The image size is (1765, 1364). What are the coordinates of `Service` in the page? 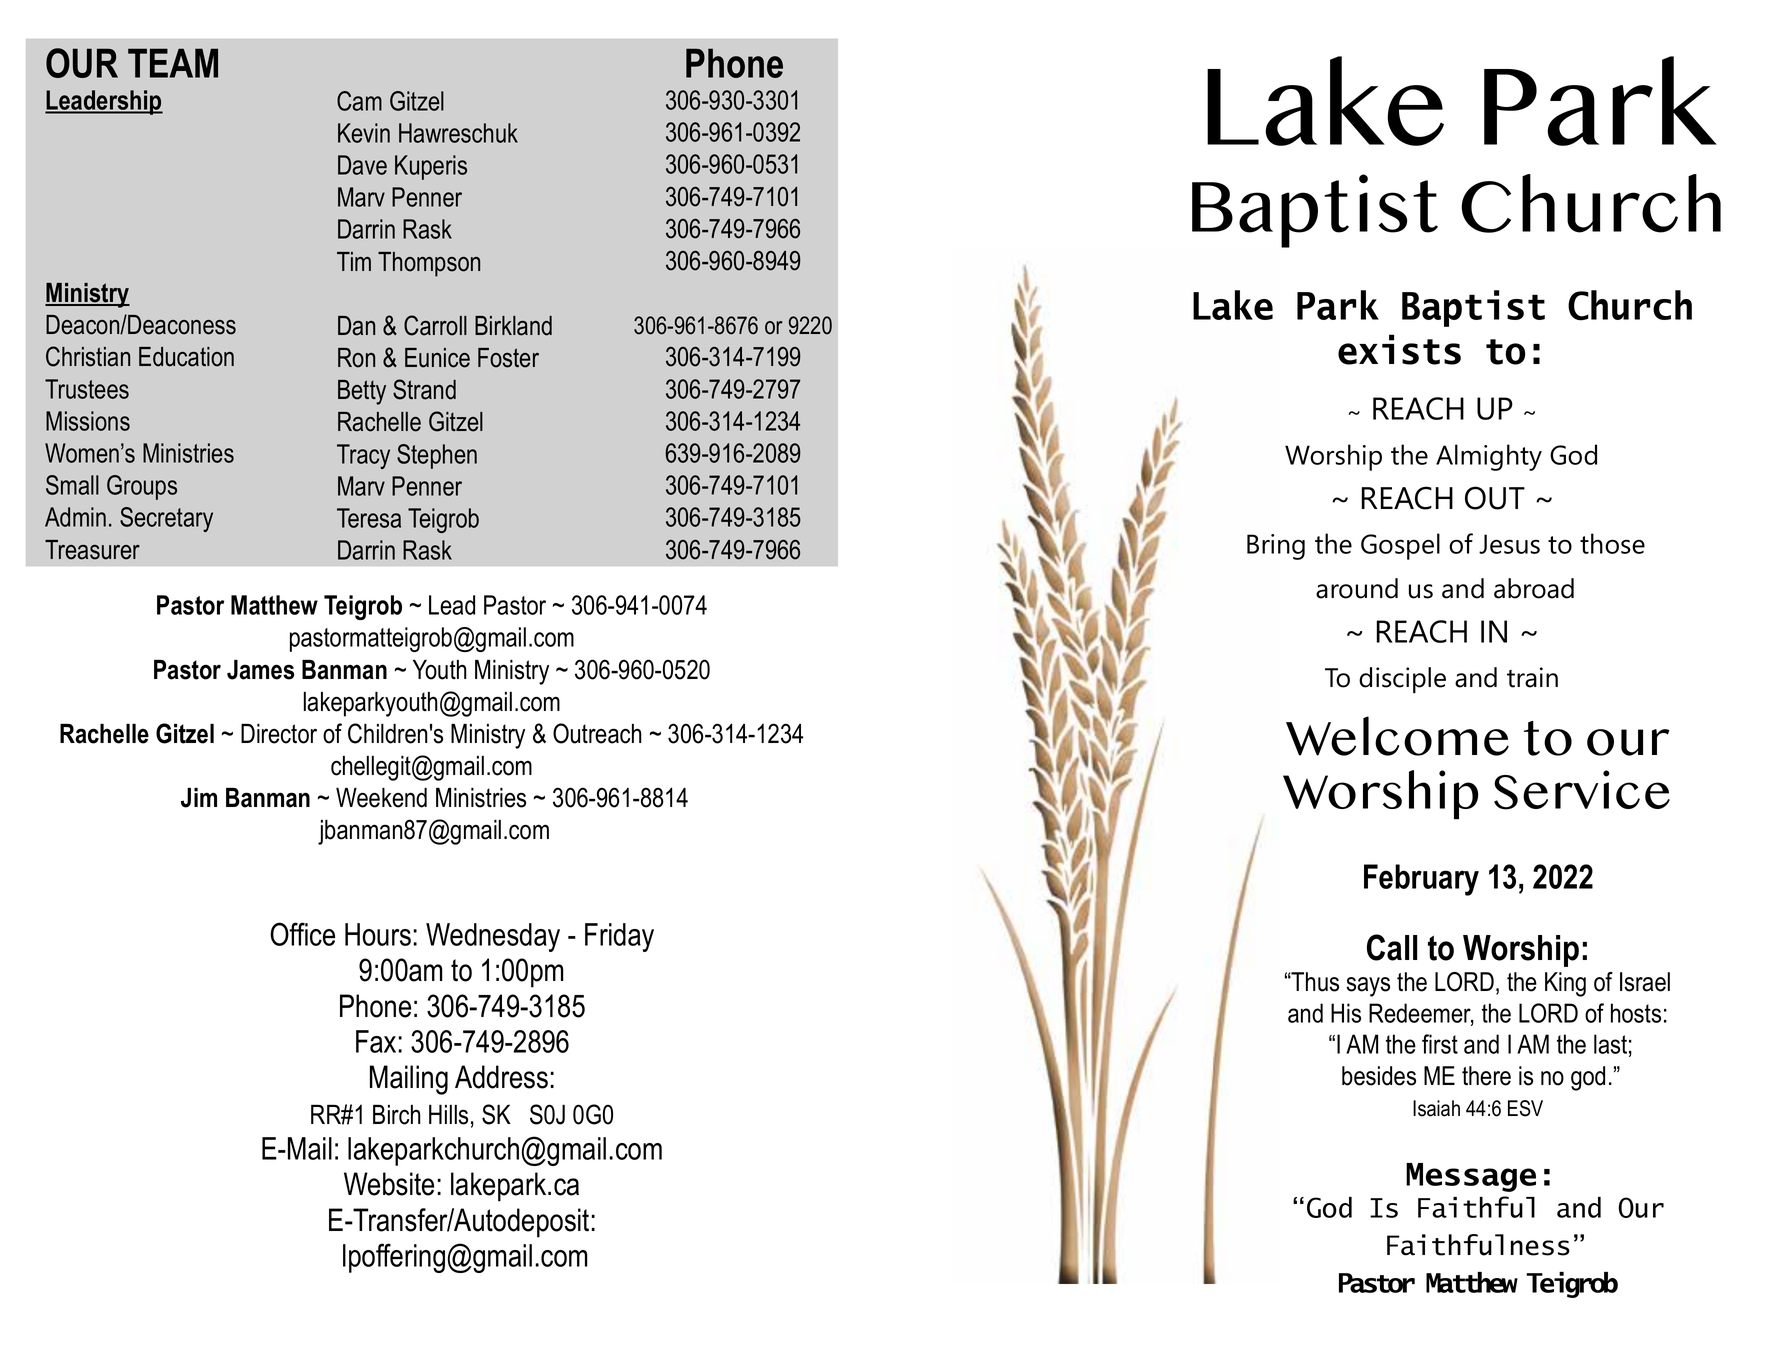 It's located at (1582, 790).
